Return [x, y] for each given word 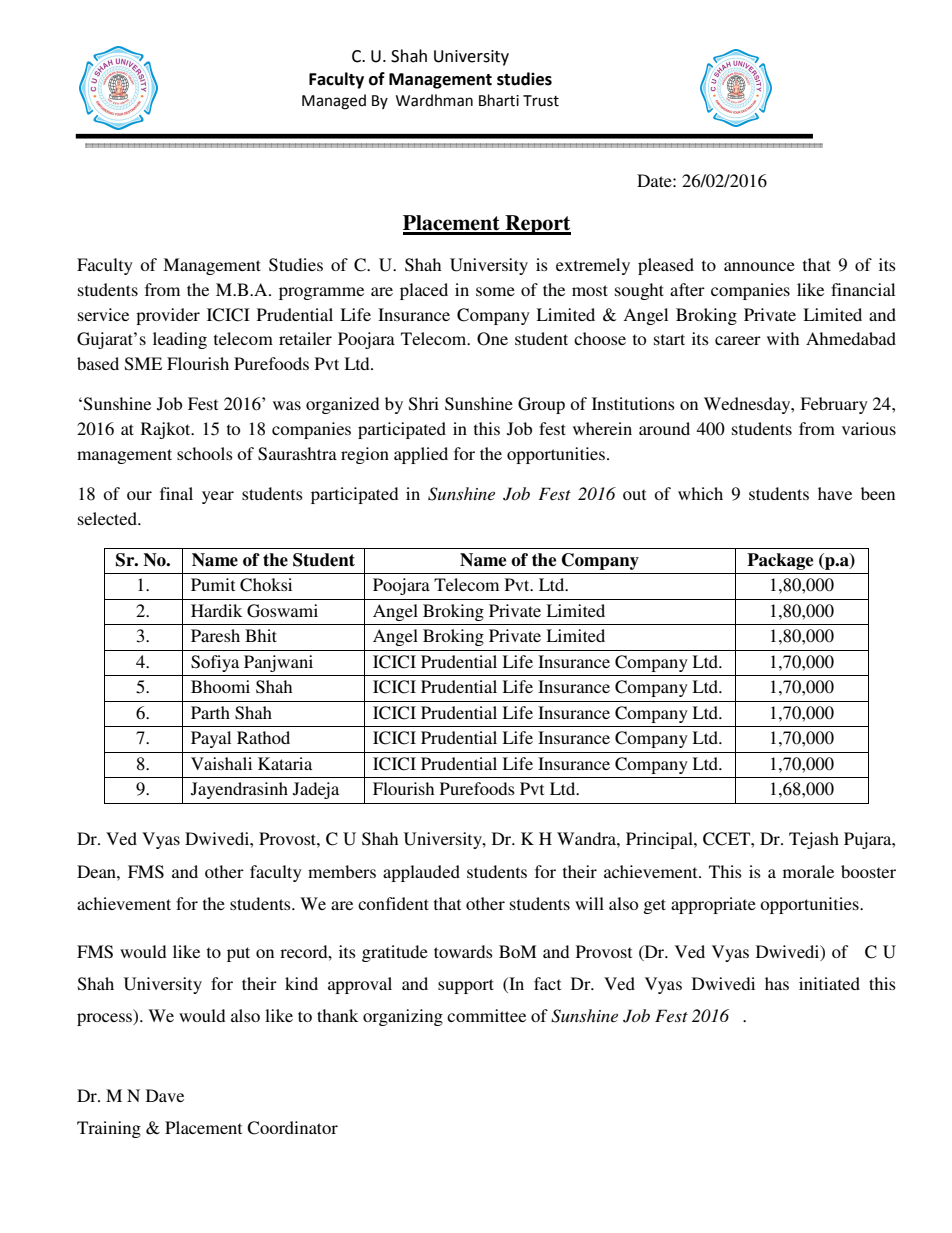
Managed [334, 102]
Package [780, 561]
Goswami [282, 611]
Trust [541, 101]
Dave [165, 1095]
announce [759, 266]
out [634, 494]
